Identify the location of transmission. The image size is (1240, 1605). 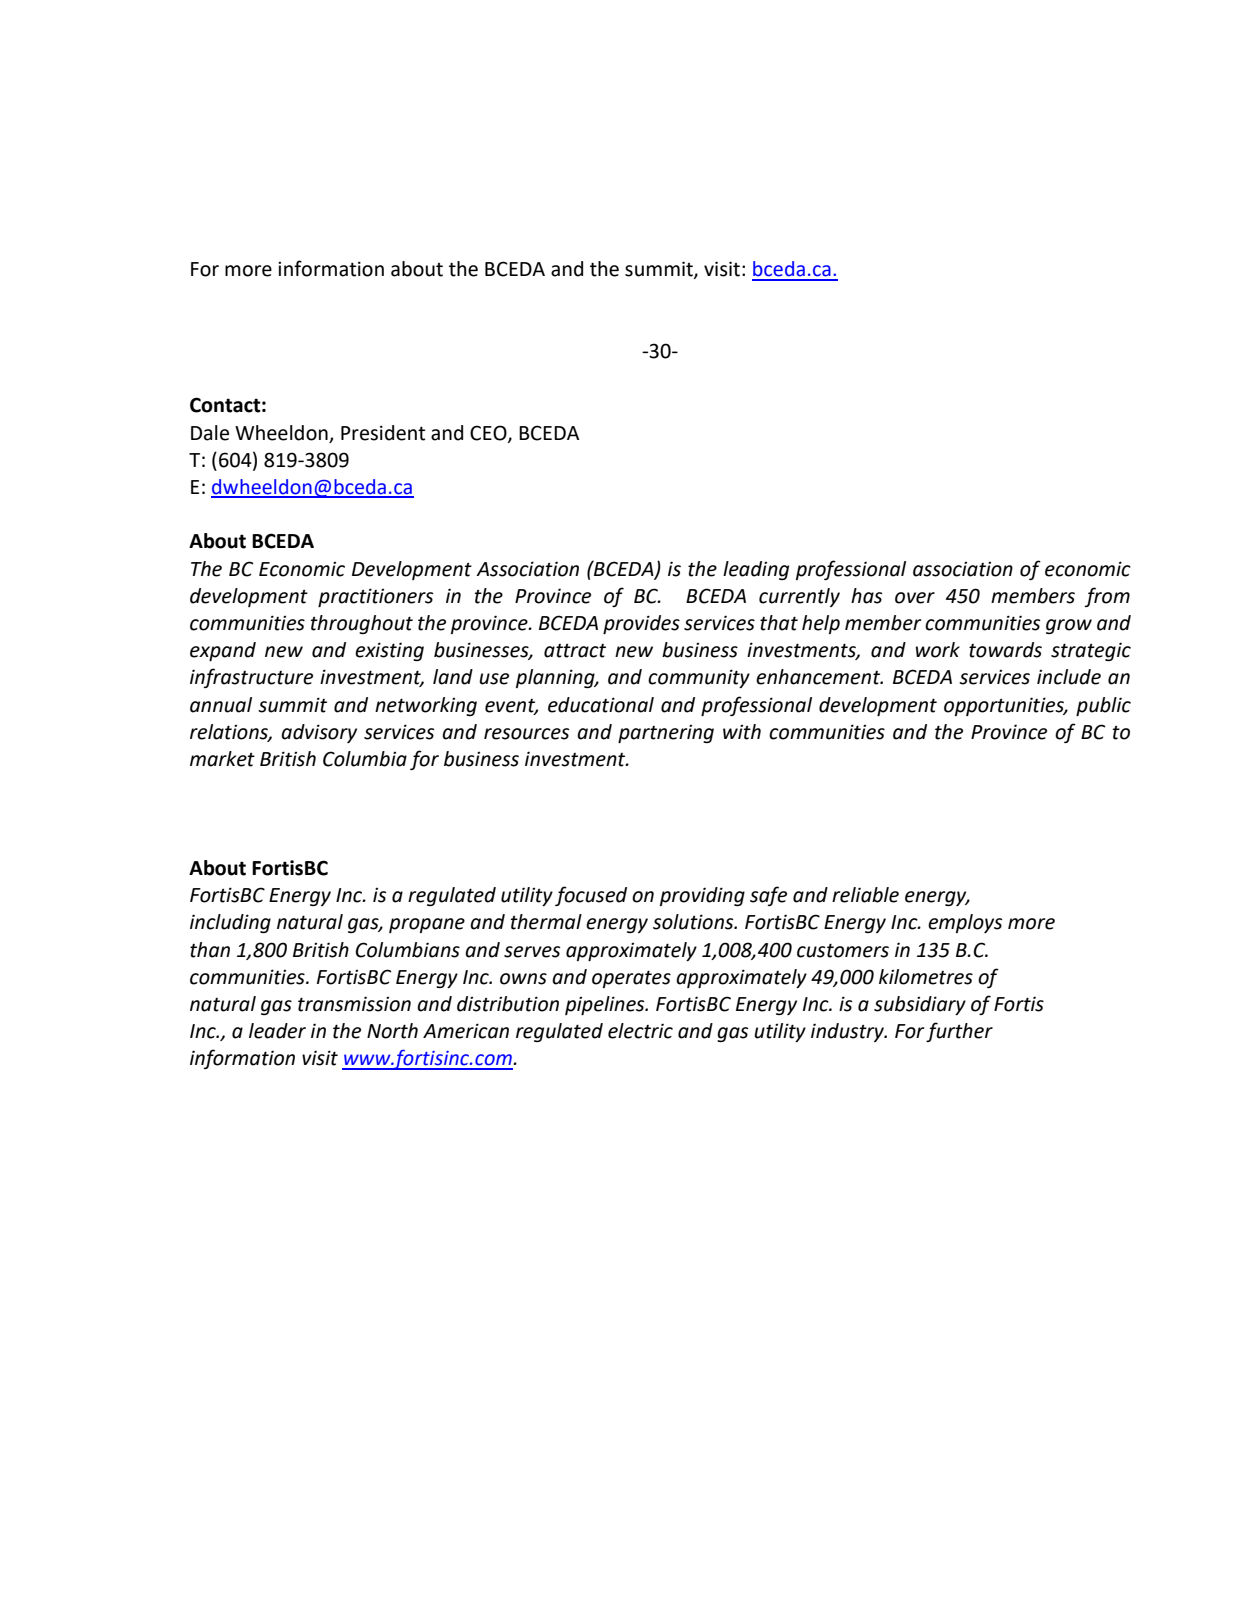
(354, 1004).
